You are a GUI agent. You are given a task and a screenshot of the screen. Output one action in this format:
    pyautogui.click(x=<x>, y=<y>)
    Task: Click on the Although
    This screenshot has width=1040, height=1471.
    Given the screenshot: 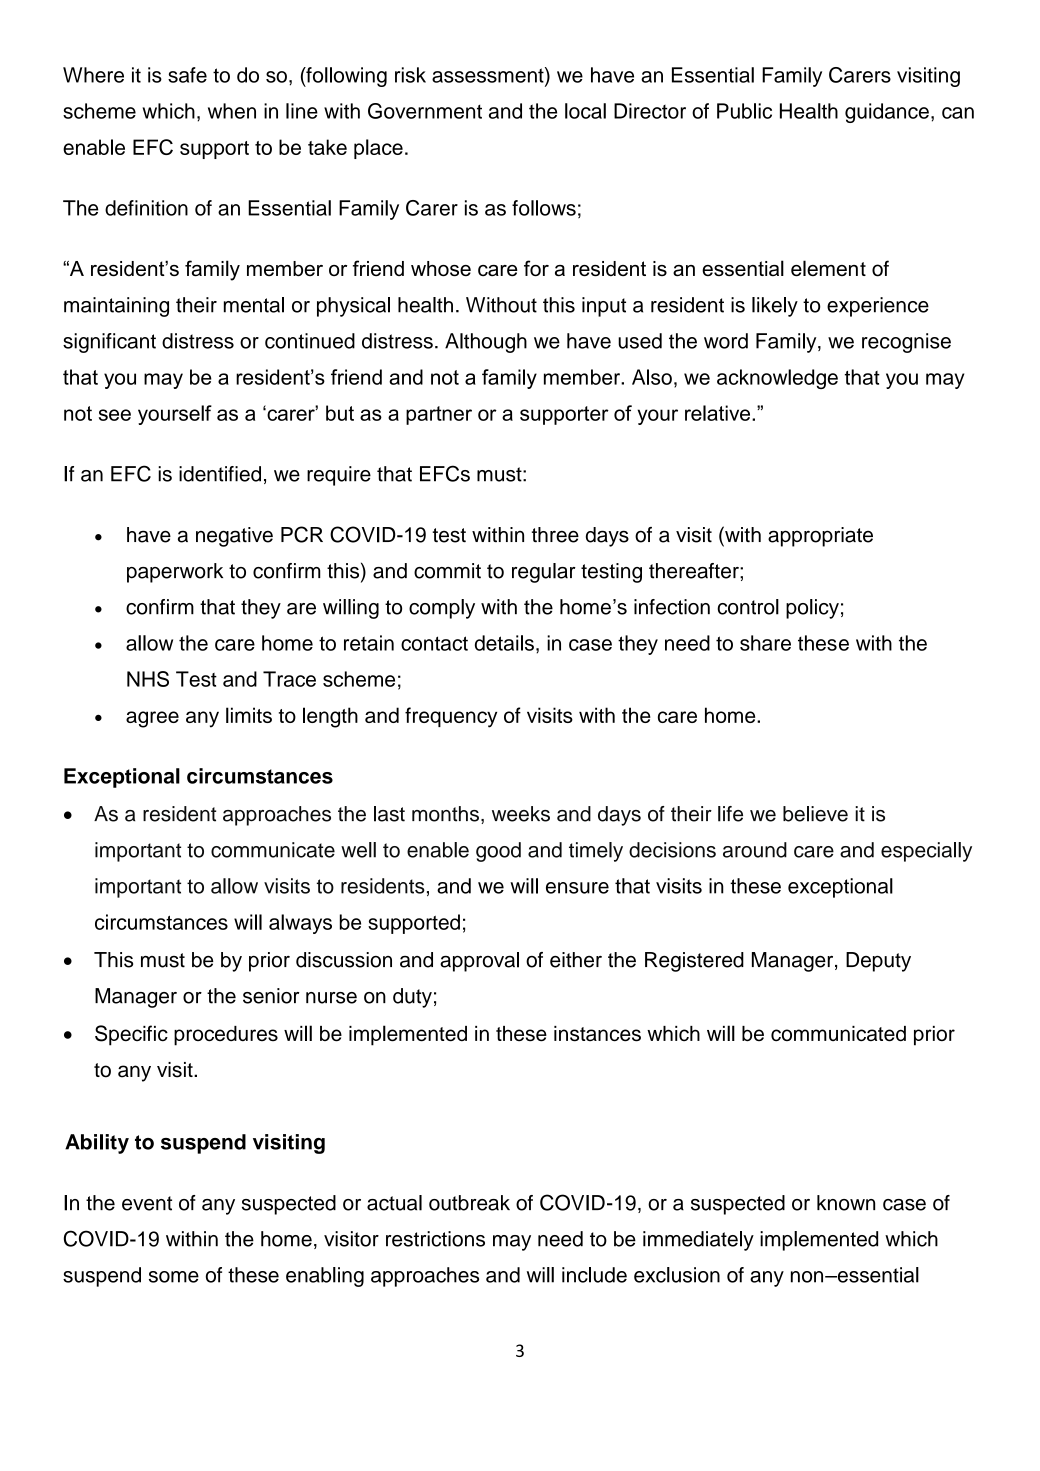 What is the action you would take?
    pyautogui.click(x=486, y=343)
